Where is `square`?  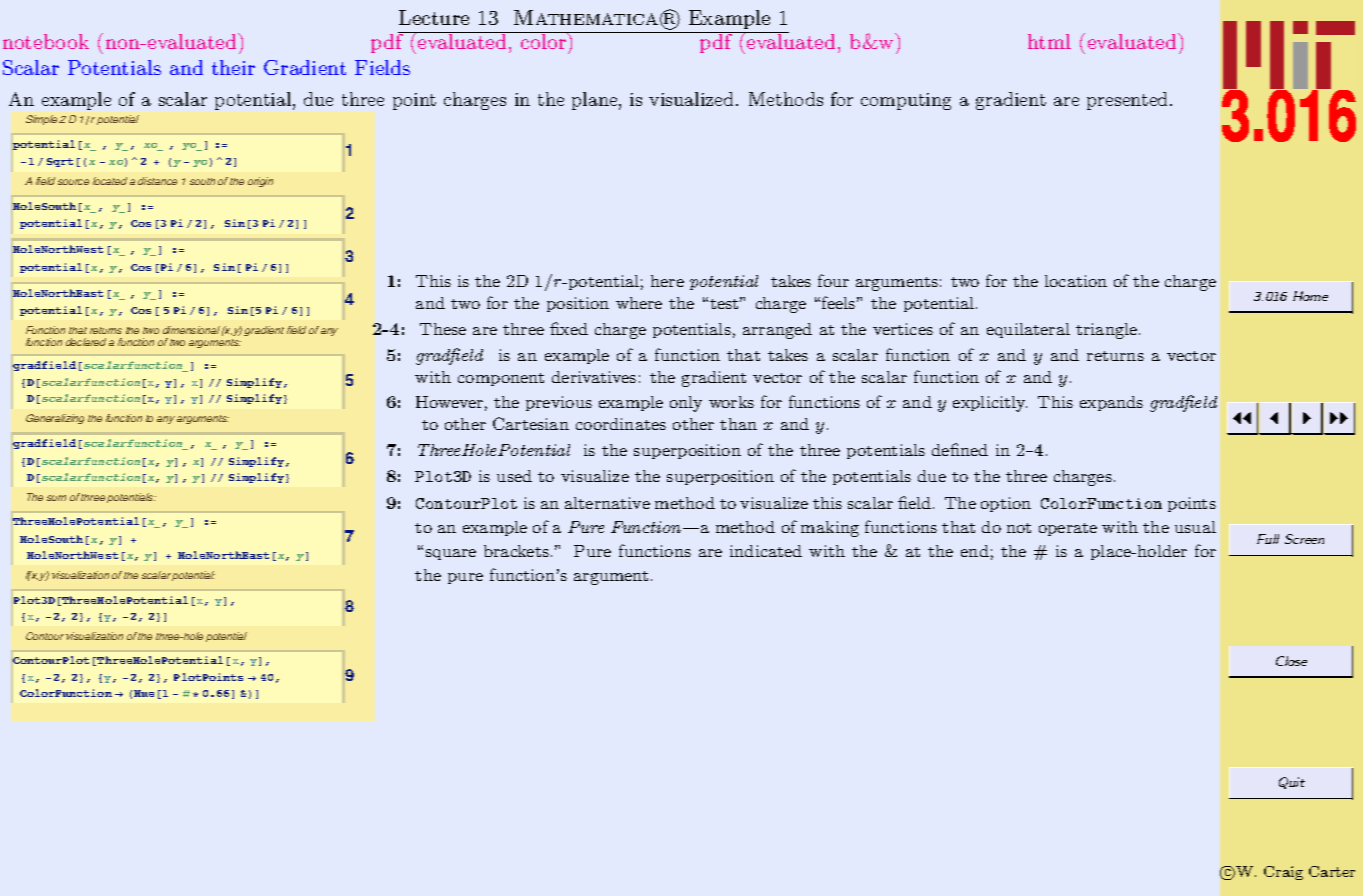
square is located at coordinates (451, 554).
